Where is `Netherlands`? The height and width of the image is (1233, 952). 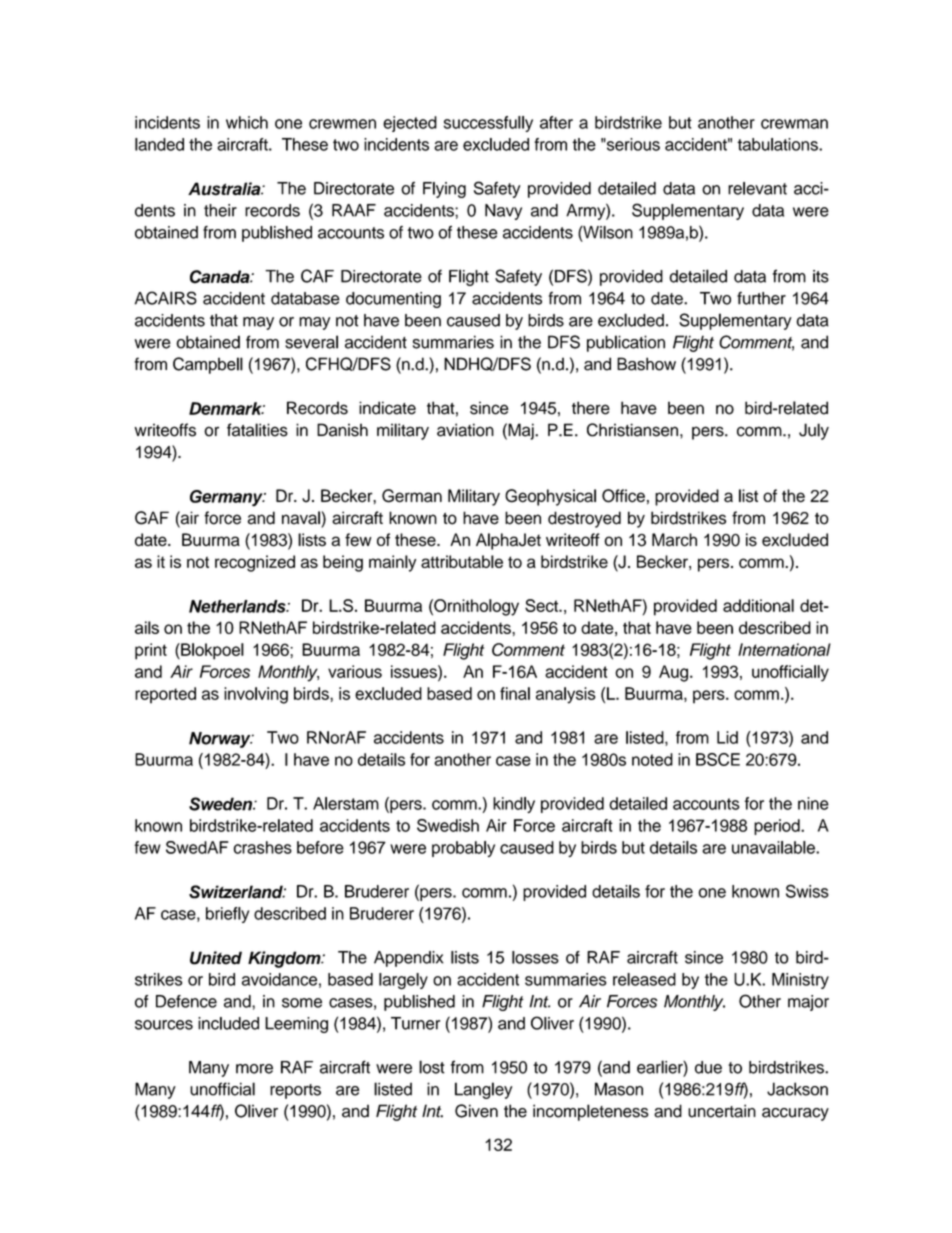
Netherlands is located at coordinates (238, 606).
